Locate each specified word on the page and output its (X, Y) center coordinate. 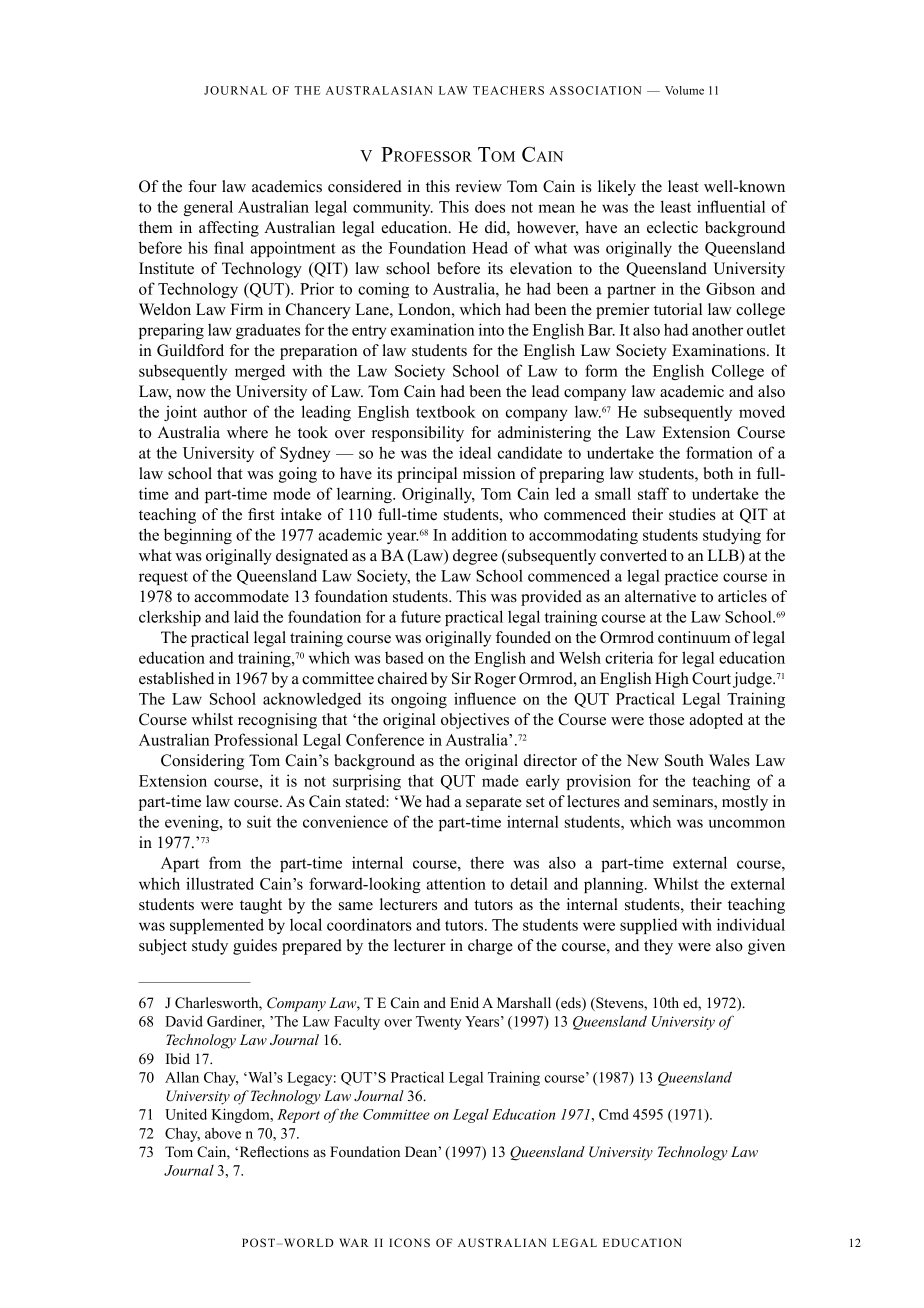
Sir (461, 678)
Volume (684, 90)
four (202, 186)
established (176, 678)
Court (713, 679)
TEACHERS (508, 90)
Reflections (273, 1151)
